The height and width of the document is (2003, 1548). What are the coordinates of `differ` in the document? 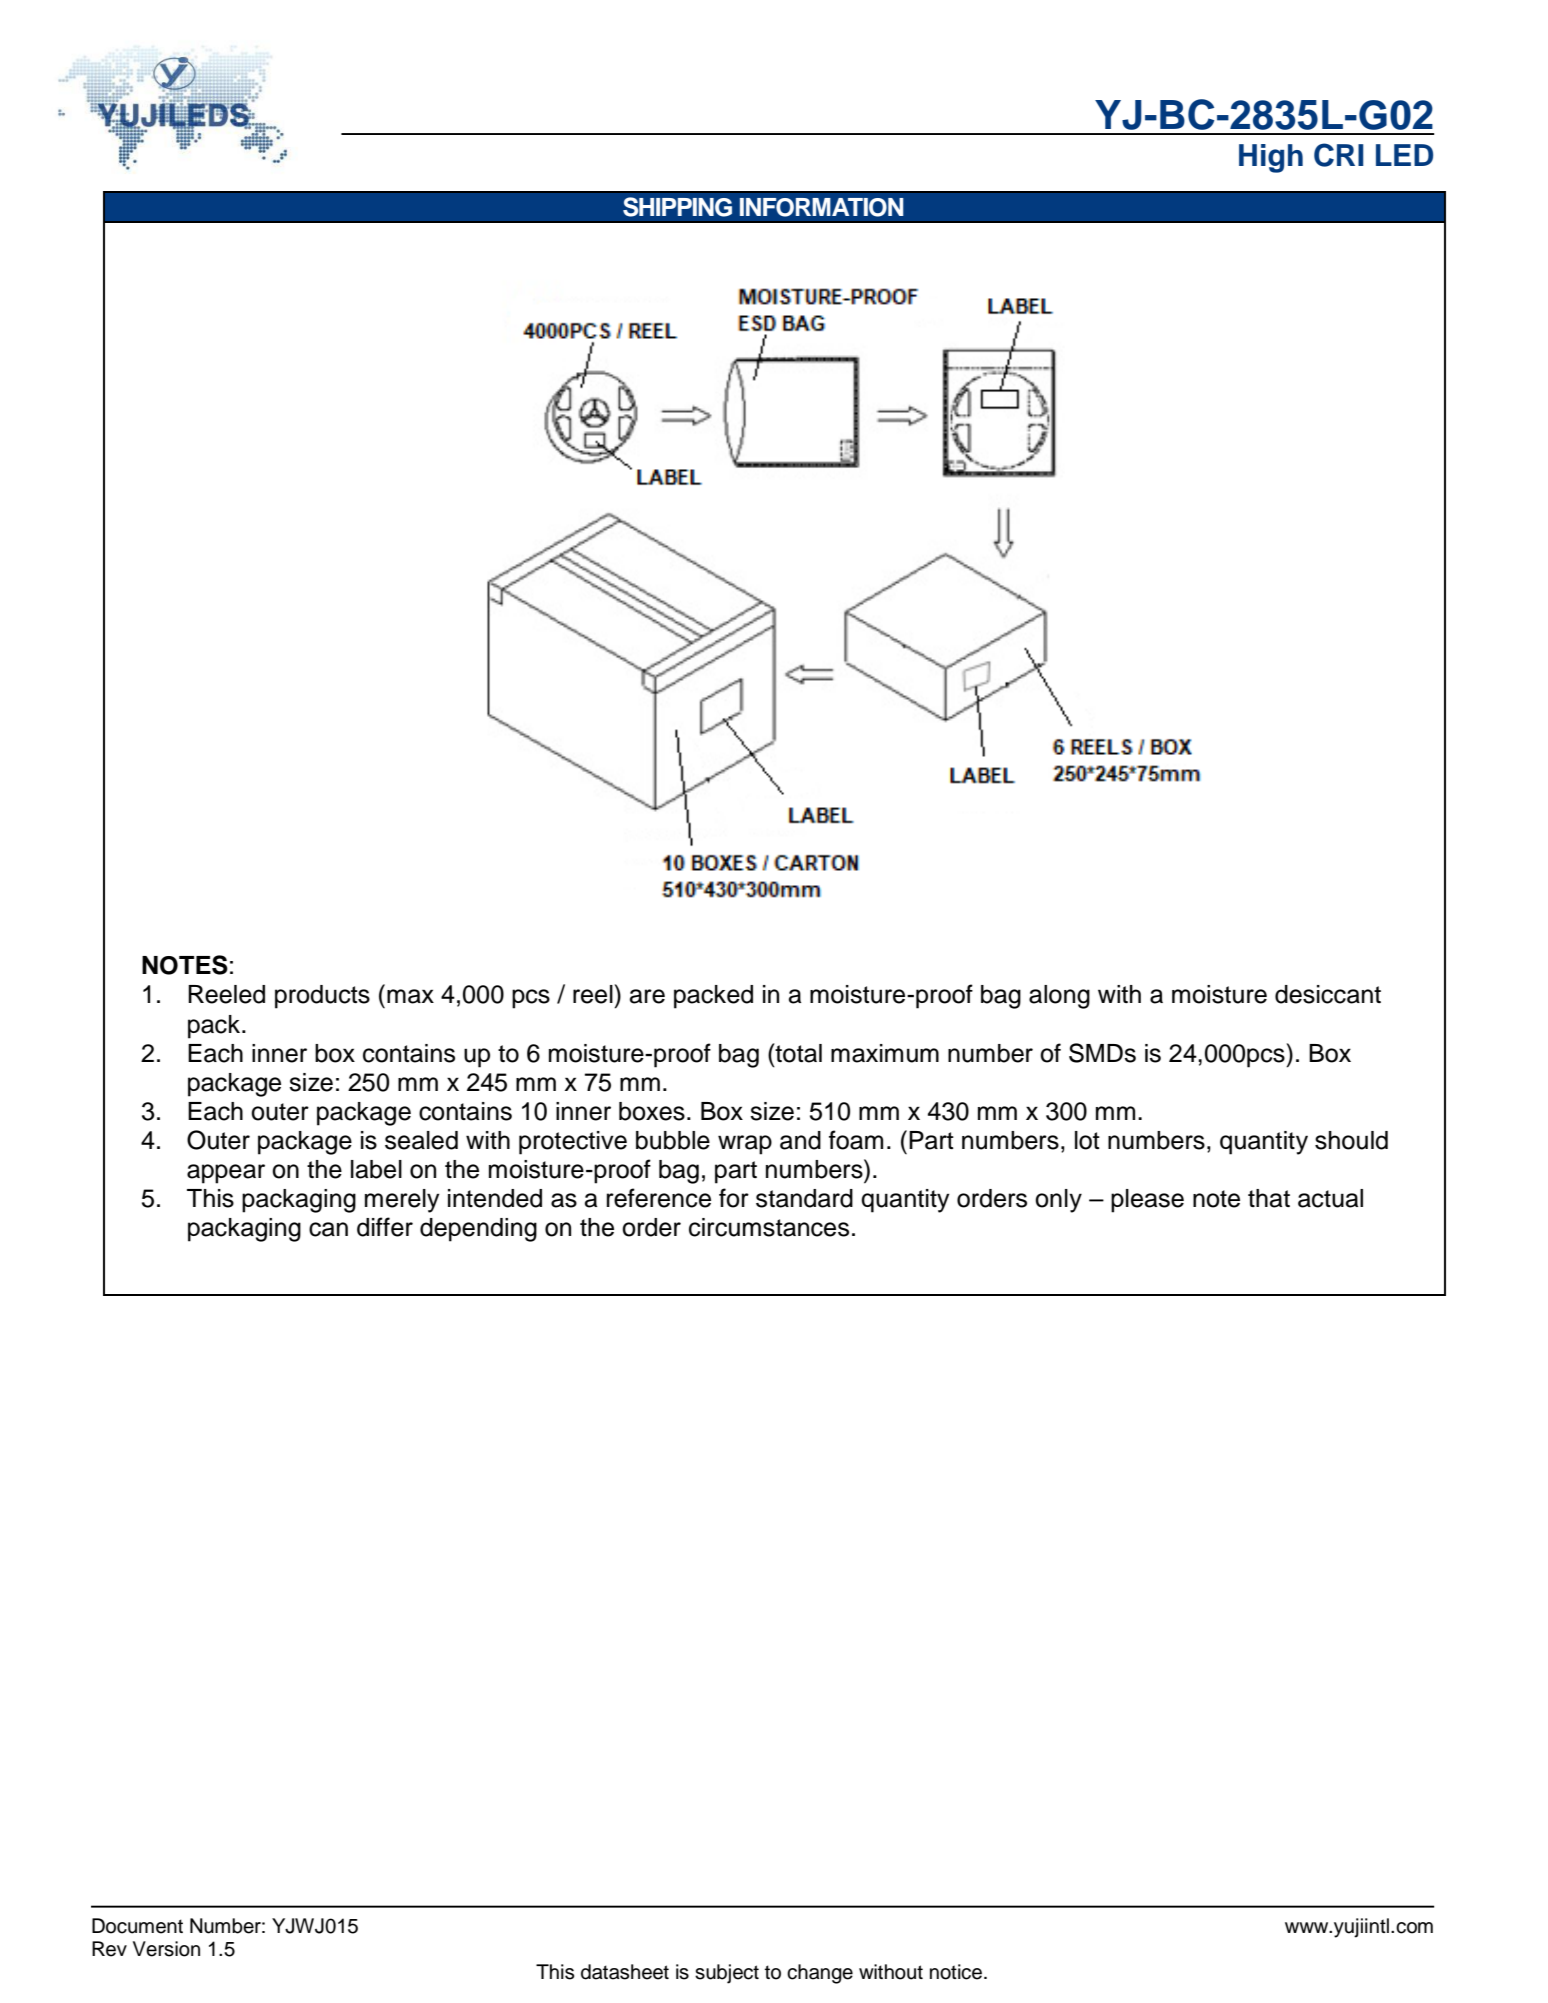 It's located at (385, 1227).
